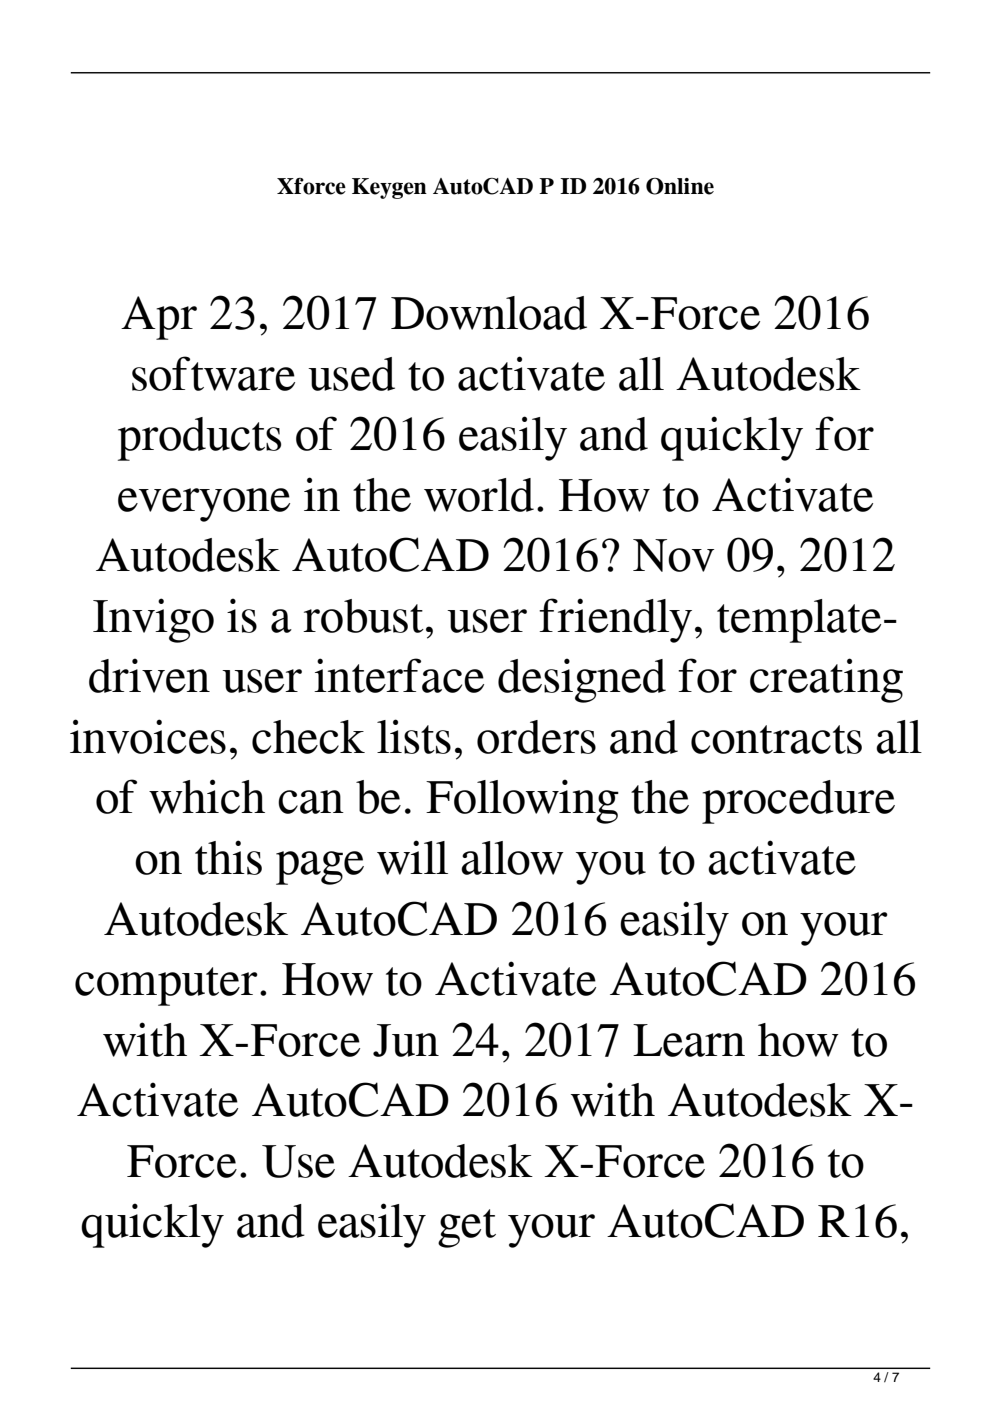 The image size is (1001, 1416). What do you see at coordinates (467, 1228) in the document?
I see `get` at bounding box center [467, 1228].
